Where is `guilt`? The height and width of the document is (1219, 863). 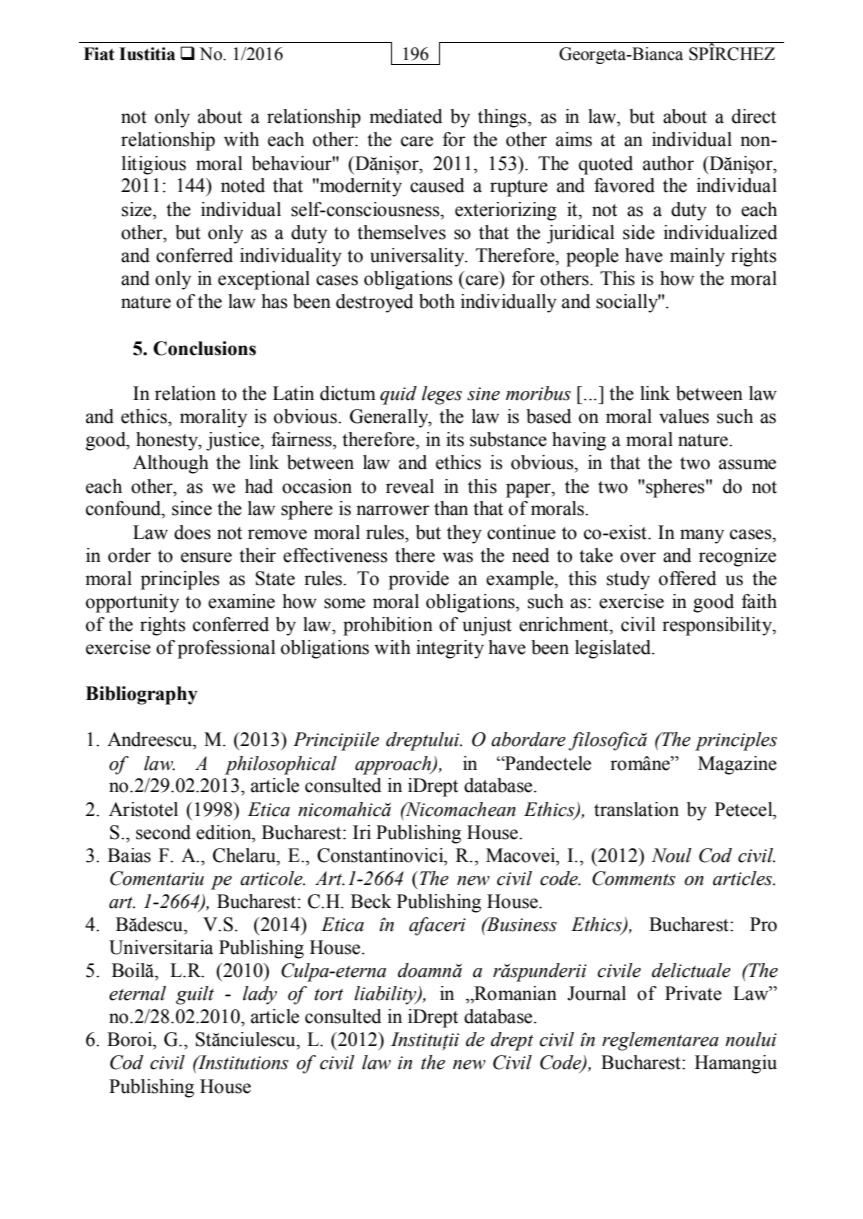
guilt is located at coordinates (195, 995).
